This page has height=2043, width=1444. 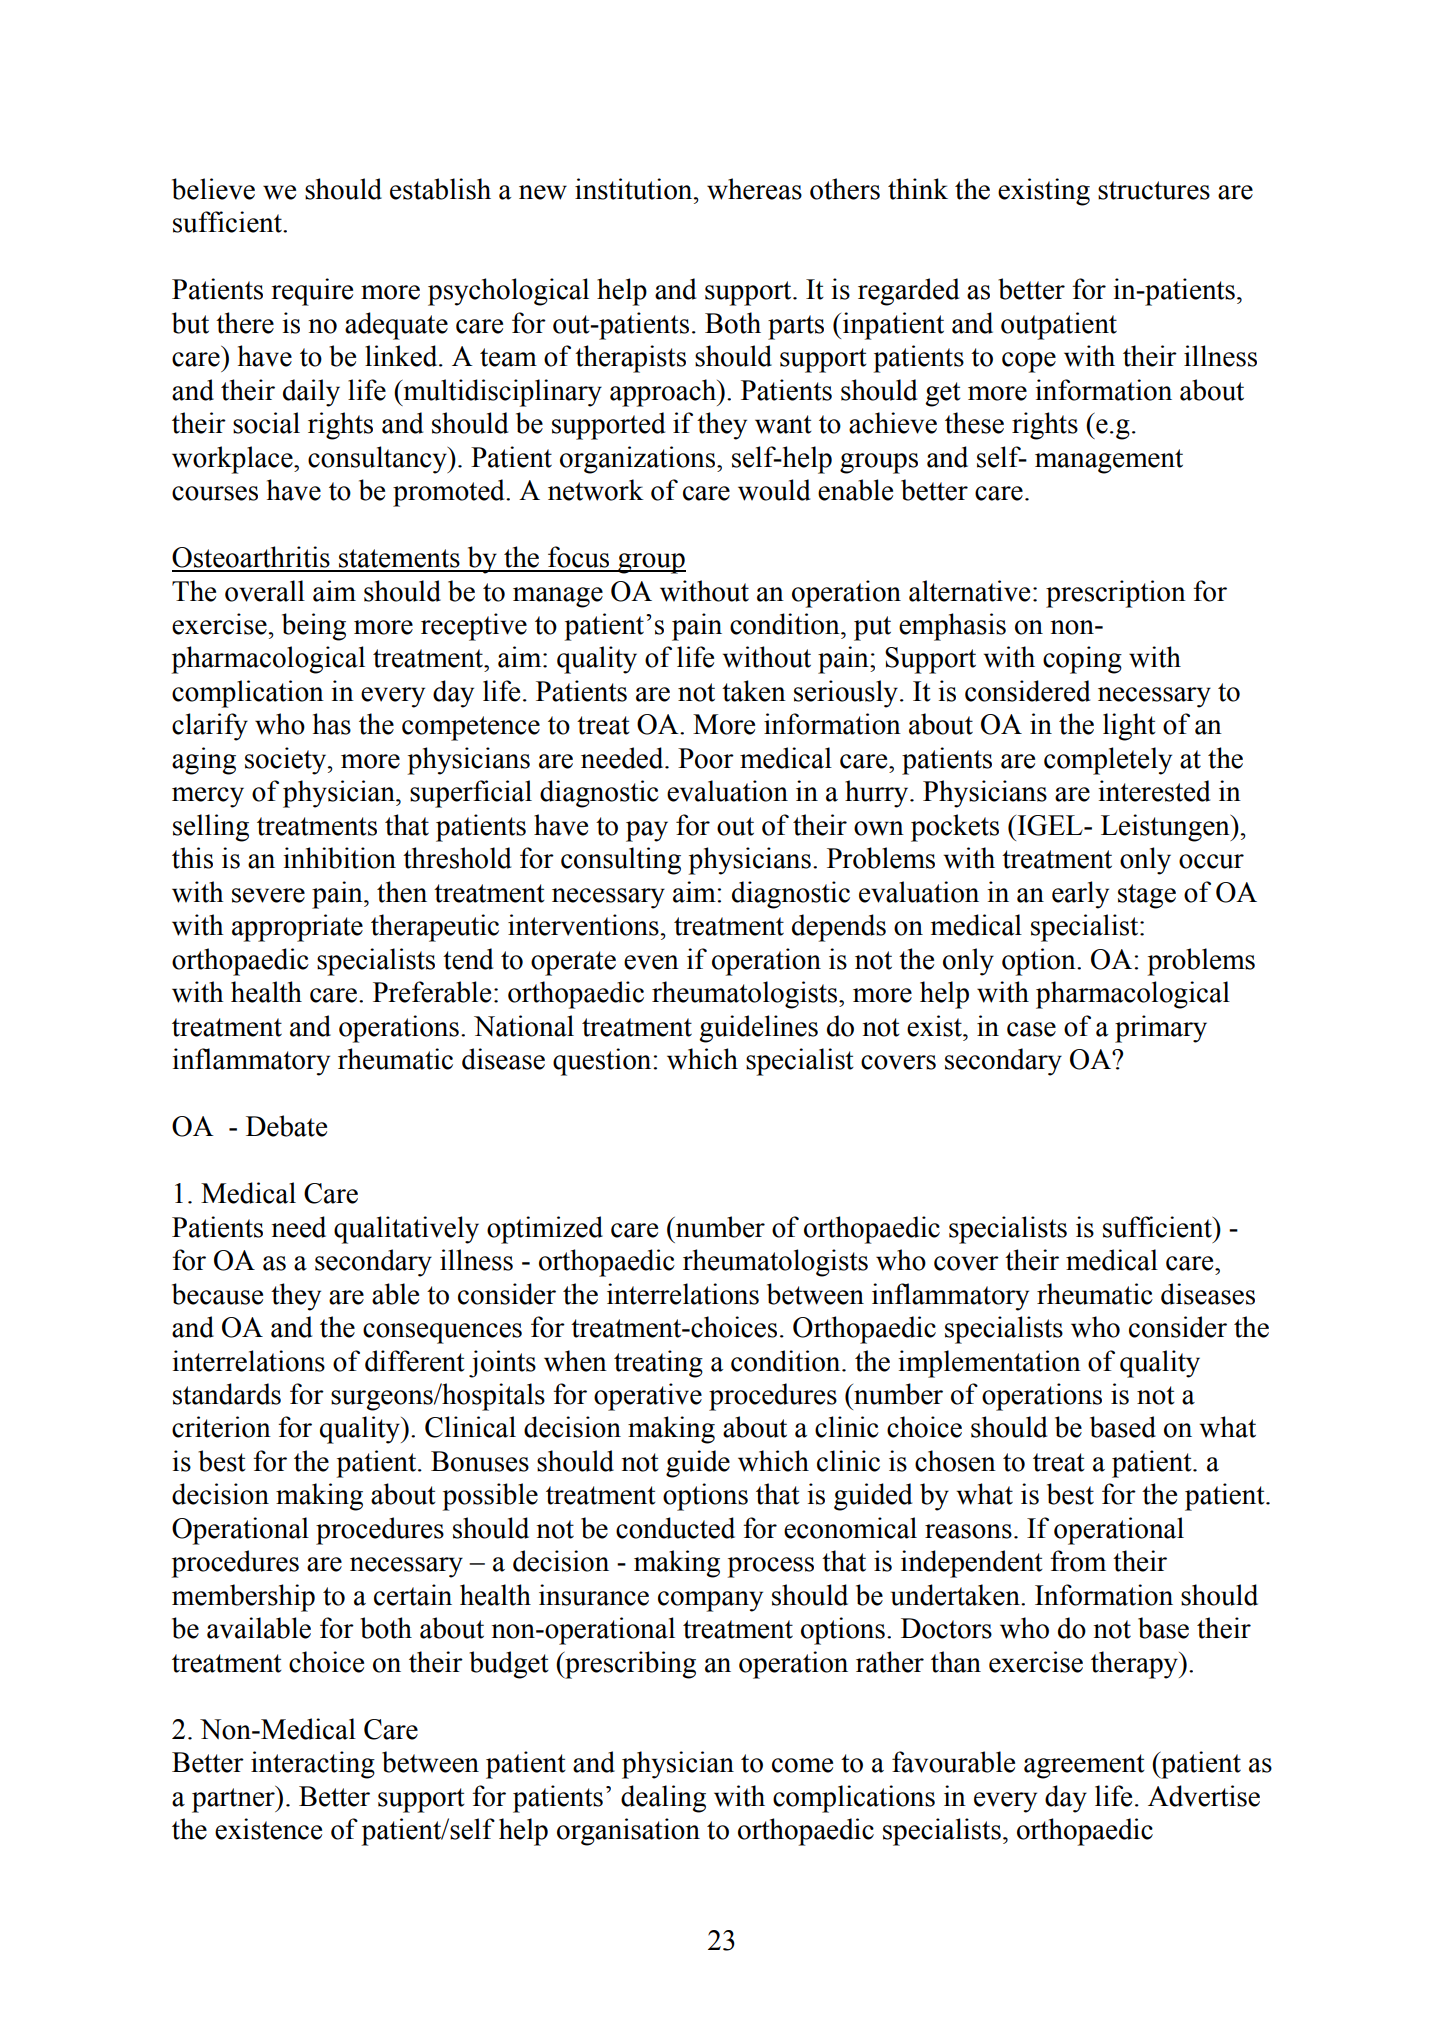 What do you see at coordinates (313, 1765) in the page?
I see `interacting` at bounding box center [313, 1765].
